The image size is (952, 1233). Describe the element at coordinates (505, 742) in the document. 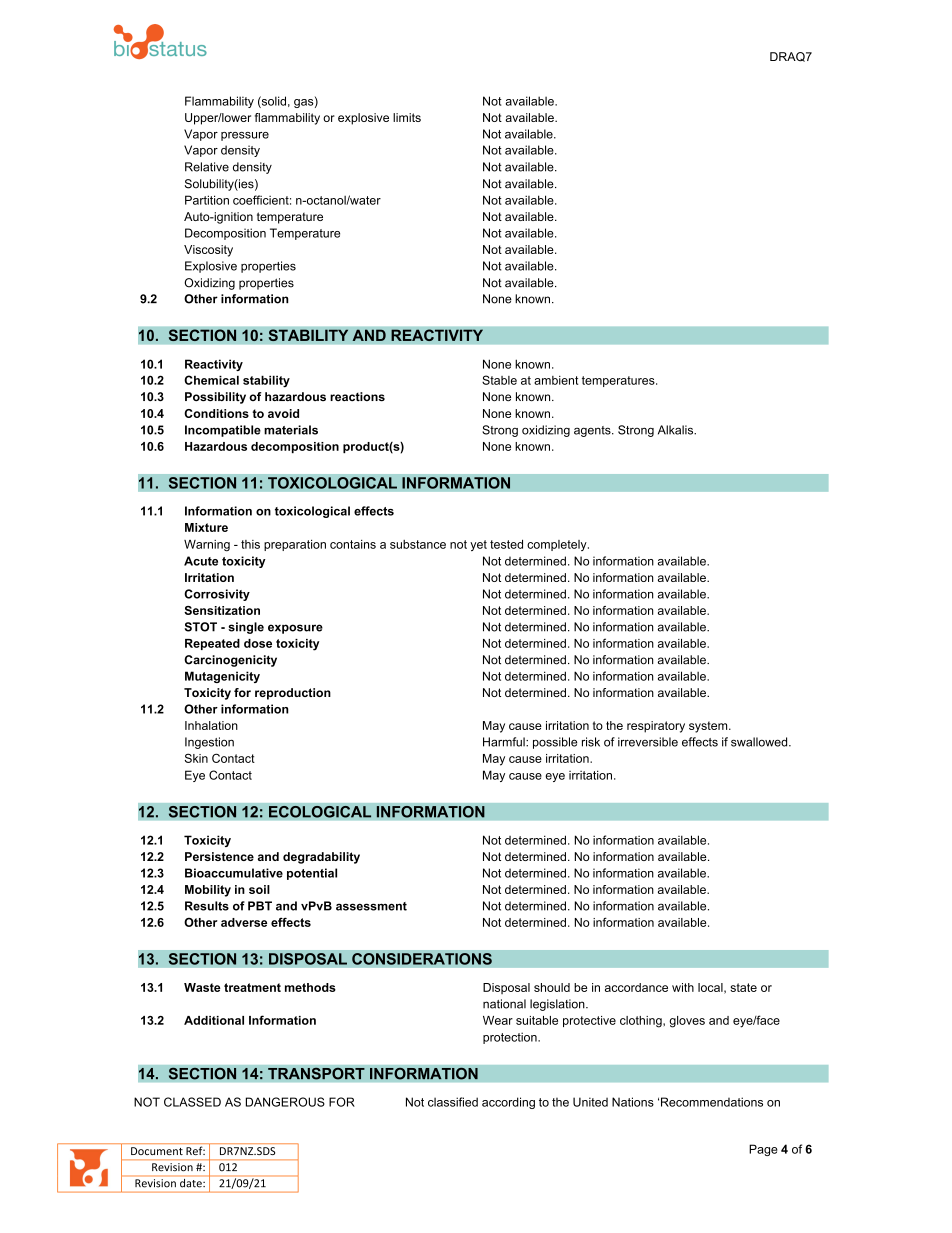

I see `Harmful` at that location.
